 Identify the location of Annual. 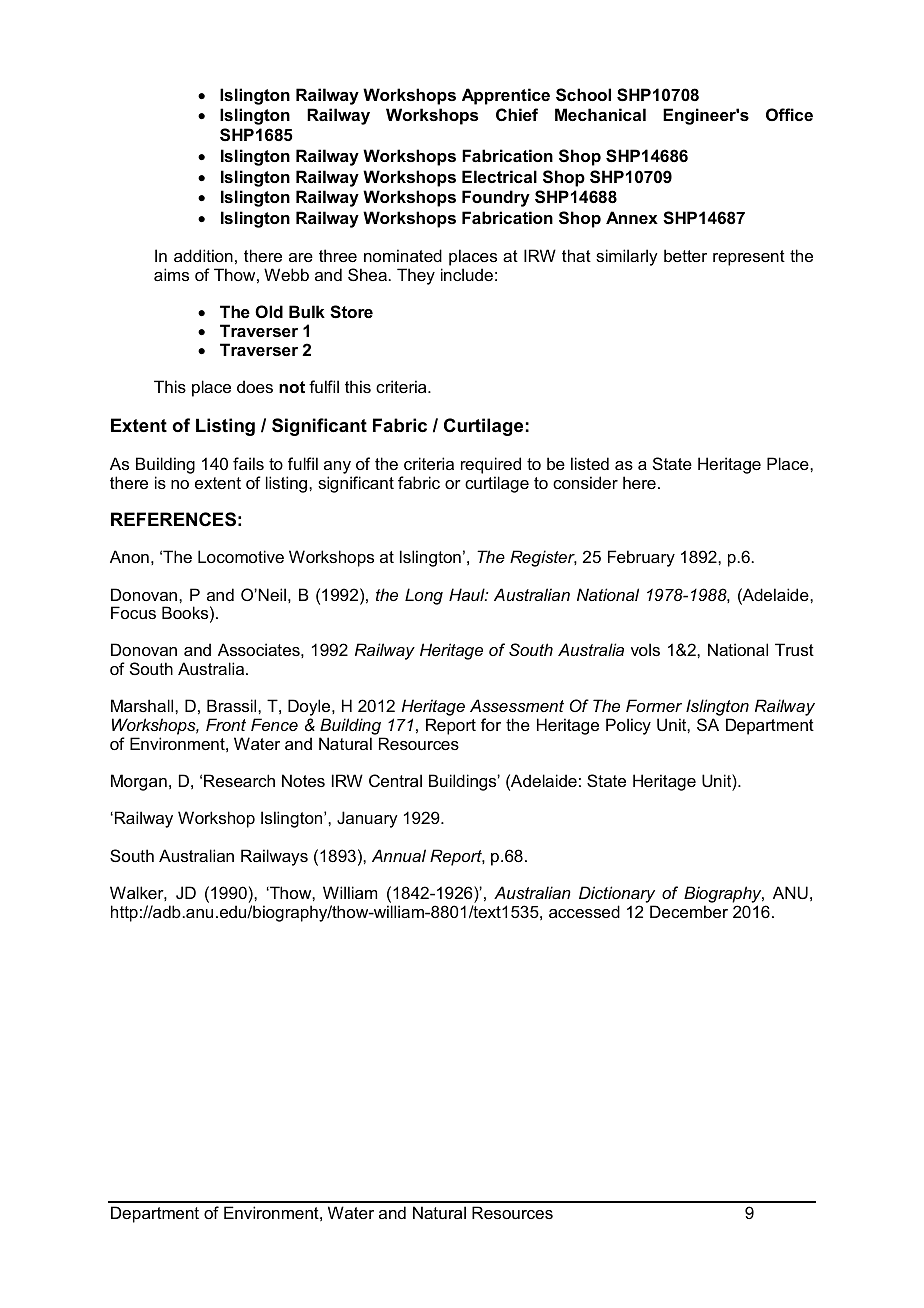
(399, 855).
